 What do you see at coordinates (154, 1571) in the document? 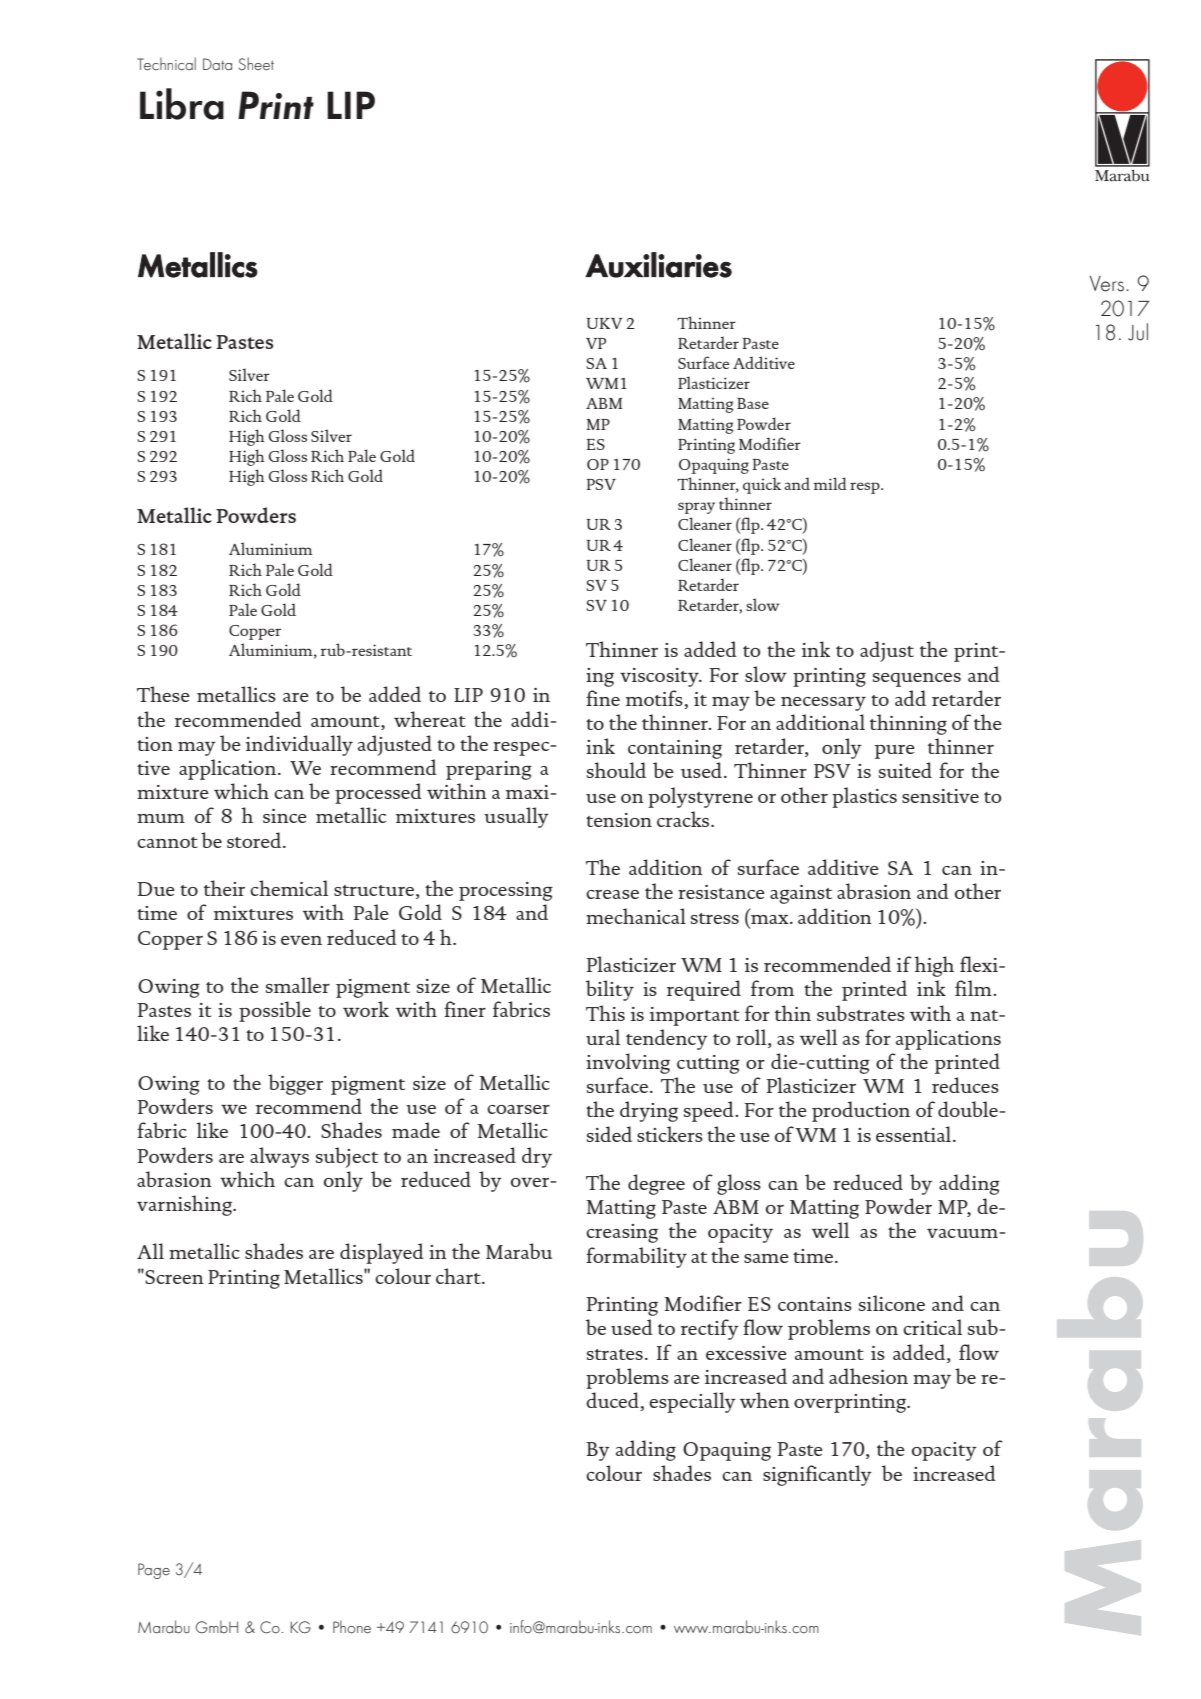
I see `Page` at bounding box center [154, 1571].
